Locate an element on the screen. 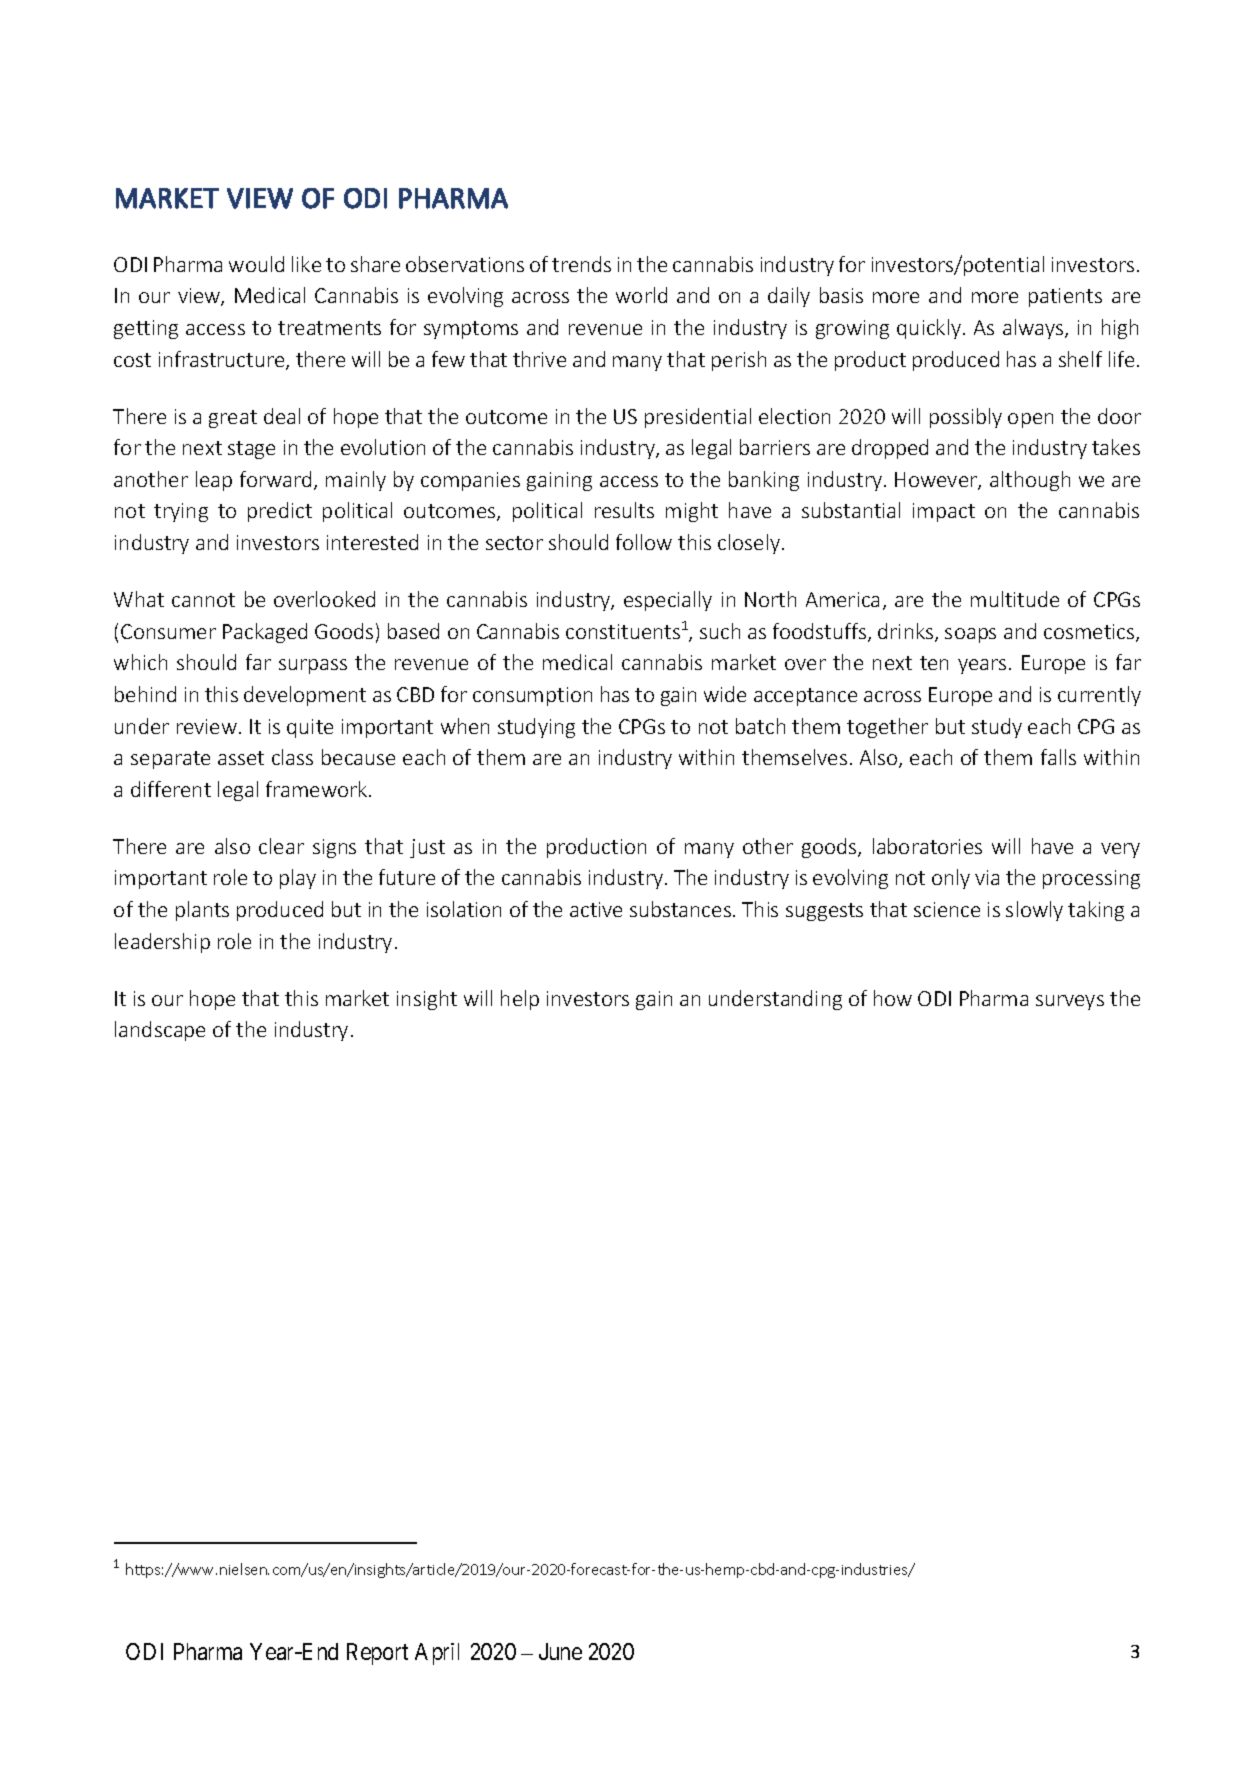  would is located at coordinates (256, 264).
